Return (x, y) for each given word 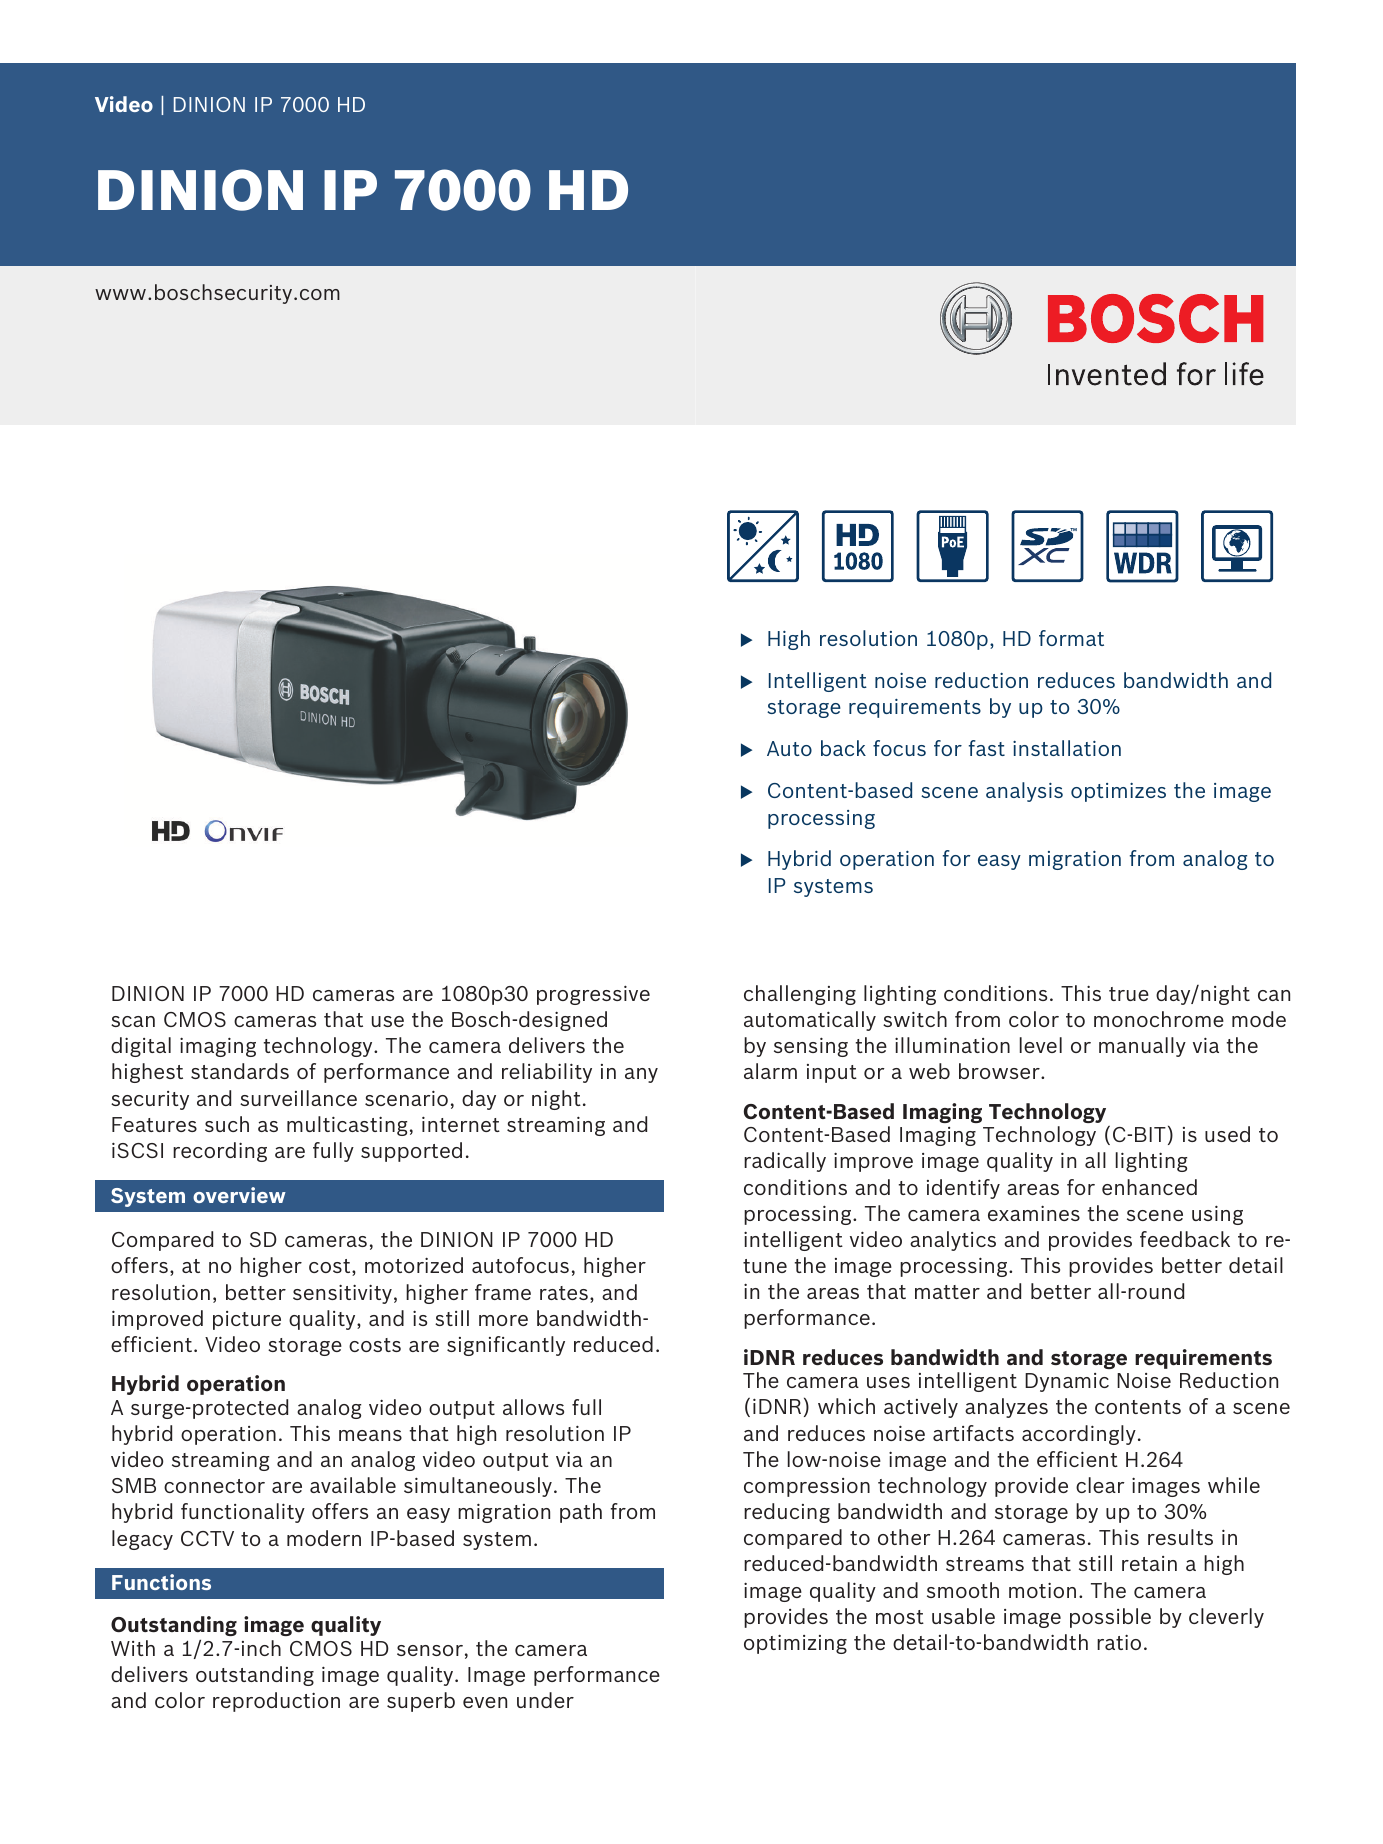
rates (564, 1293)
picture (247, 1320)
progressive (593, 995)
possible (1110, 1618)
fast (987, 748)
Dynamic (1067, 1382)
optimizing (795, 1644)
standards (240, 1071)
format (1071, 638)
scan (133, 1021)
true (1129, 994)
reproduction (276, 1702)
